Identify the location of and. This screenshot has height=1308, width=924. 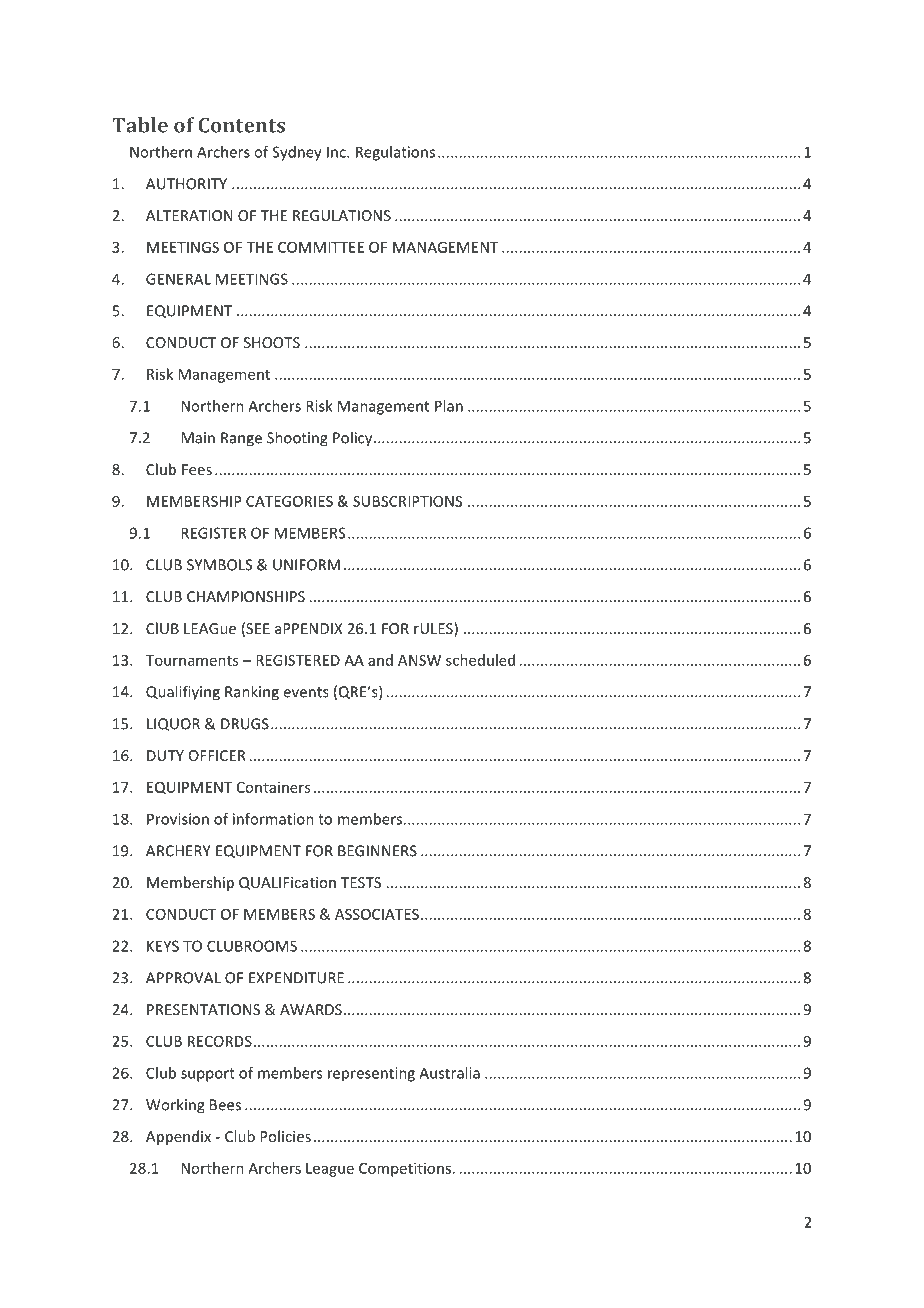
(380, 660).
